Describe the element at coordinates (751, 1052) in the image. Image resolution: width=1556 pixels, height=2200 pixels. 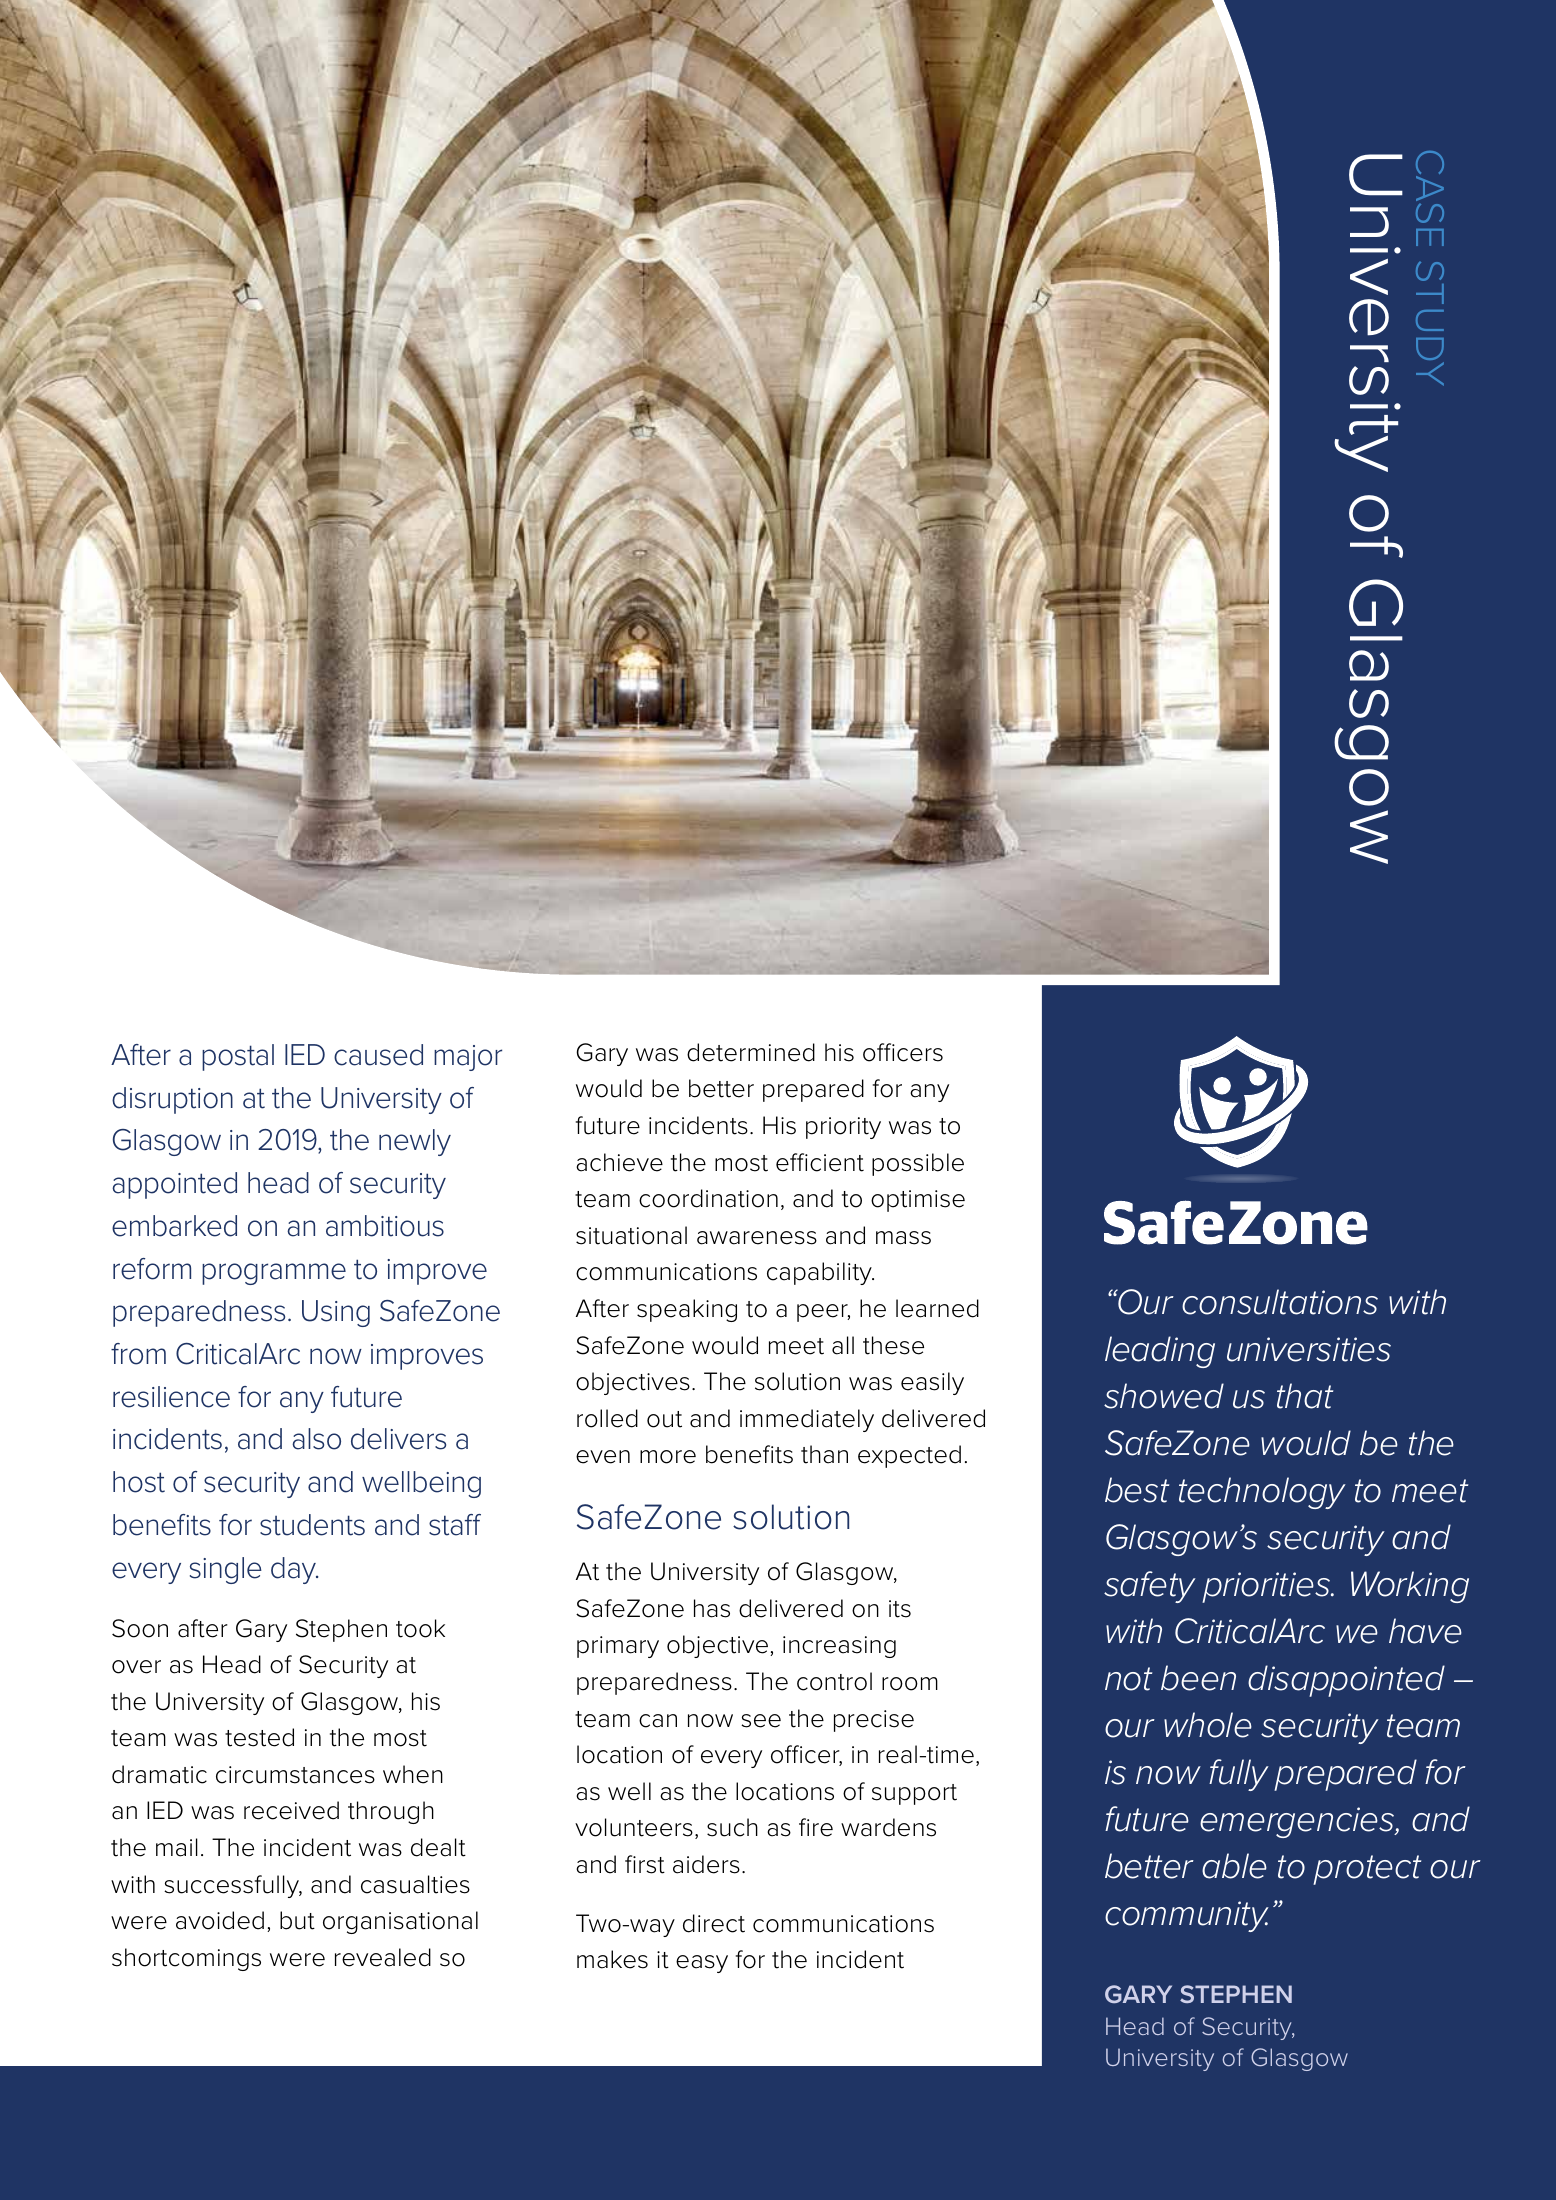
I see `determined` at that location.
